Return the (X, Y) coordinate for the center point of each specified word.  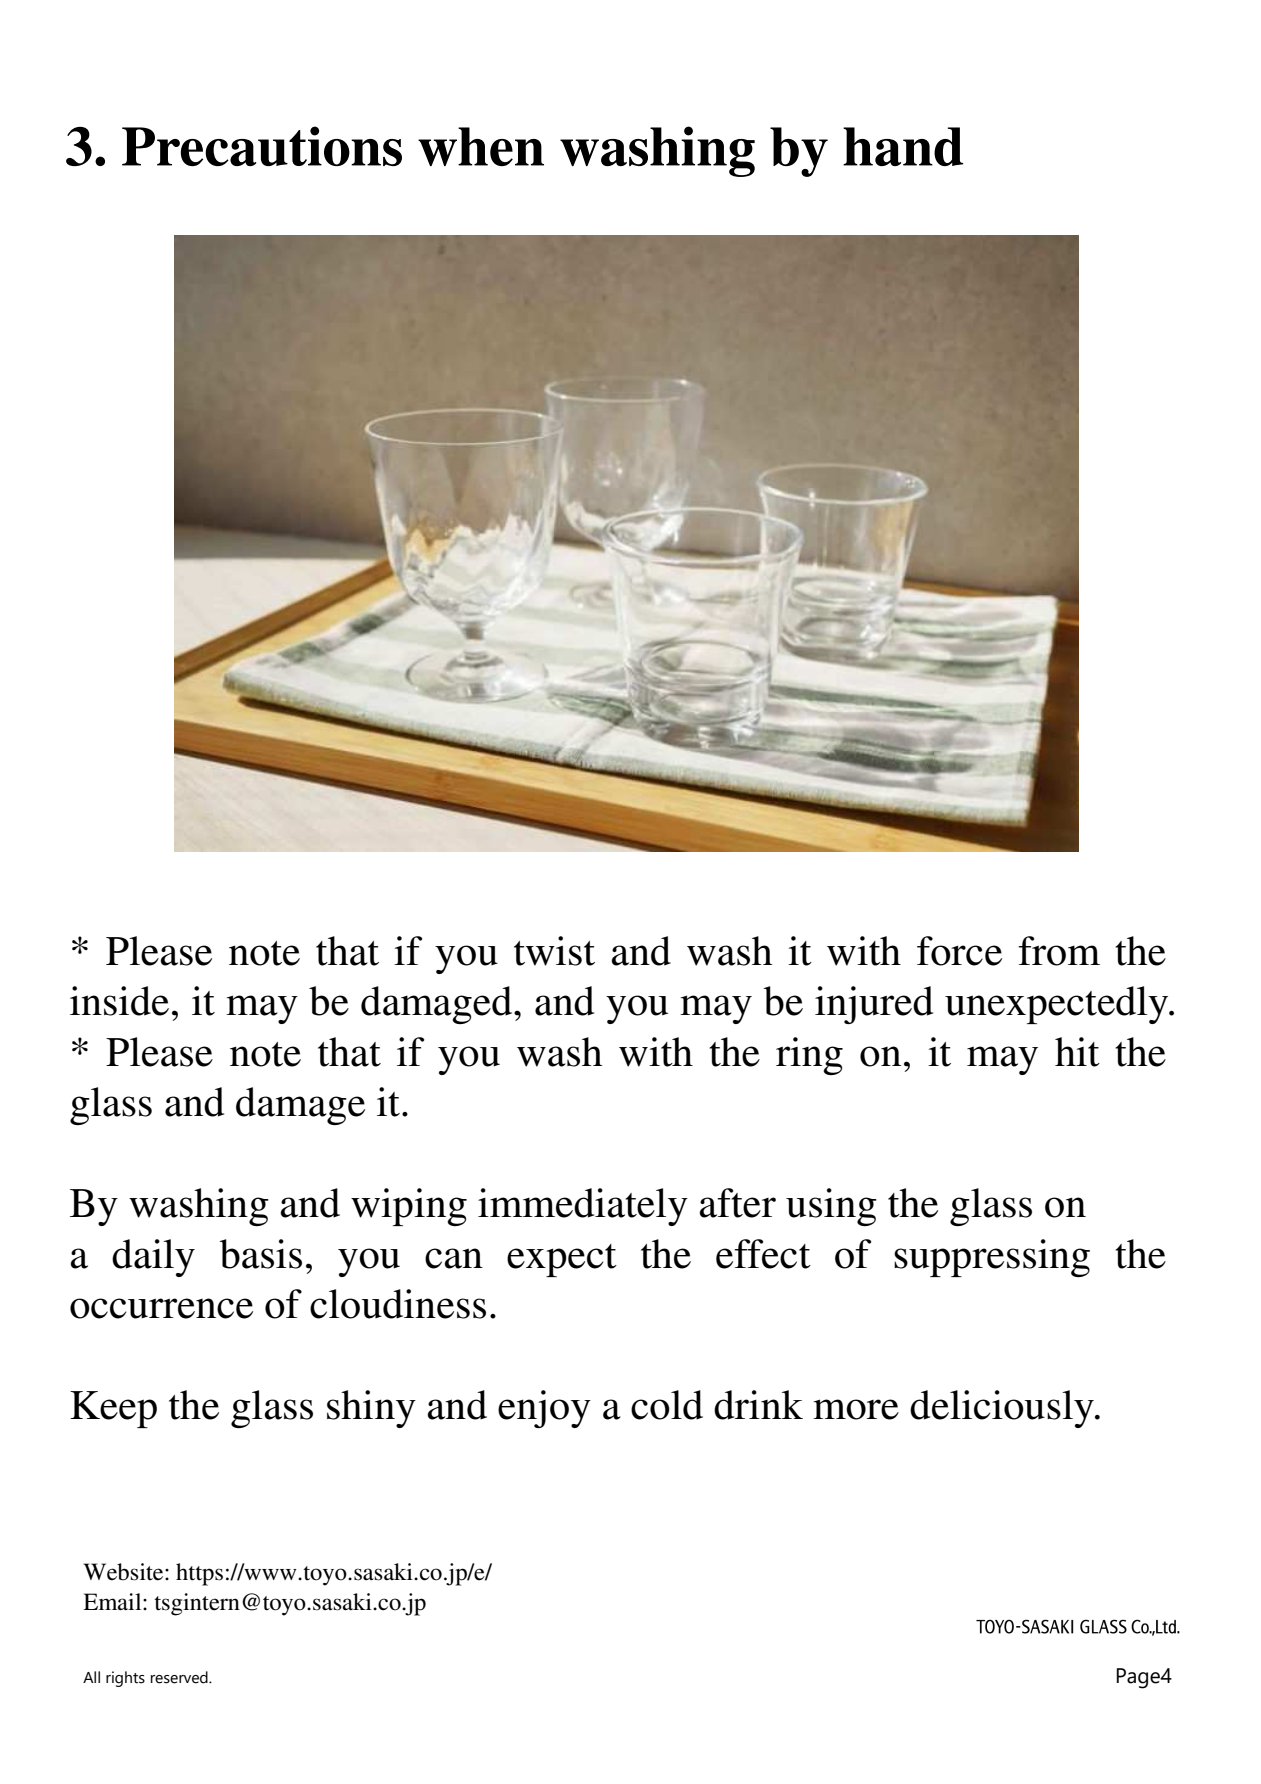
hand (903, 146)
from (1059, 951)
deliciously (1003, 1409)
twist (554, 951)
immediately (583, 1207)
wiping (409, 1207)
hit (1077, 1052)
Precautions (262, 146)
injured (874, 1005)
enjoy (544, 1409)
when (481, 146)
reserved (180, 1677)
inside (119, 1001)
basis (260, 1254)
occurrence (161, 1308)
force (959, 951)
